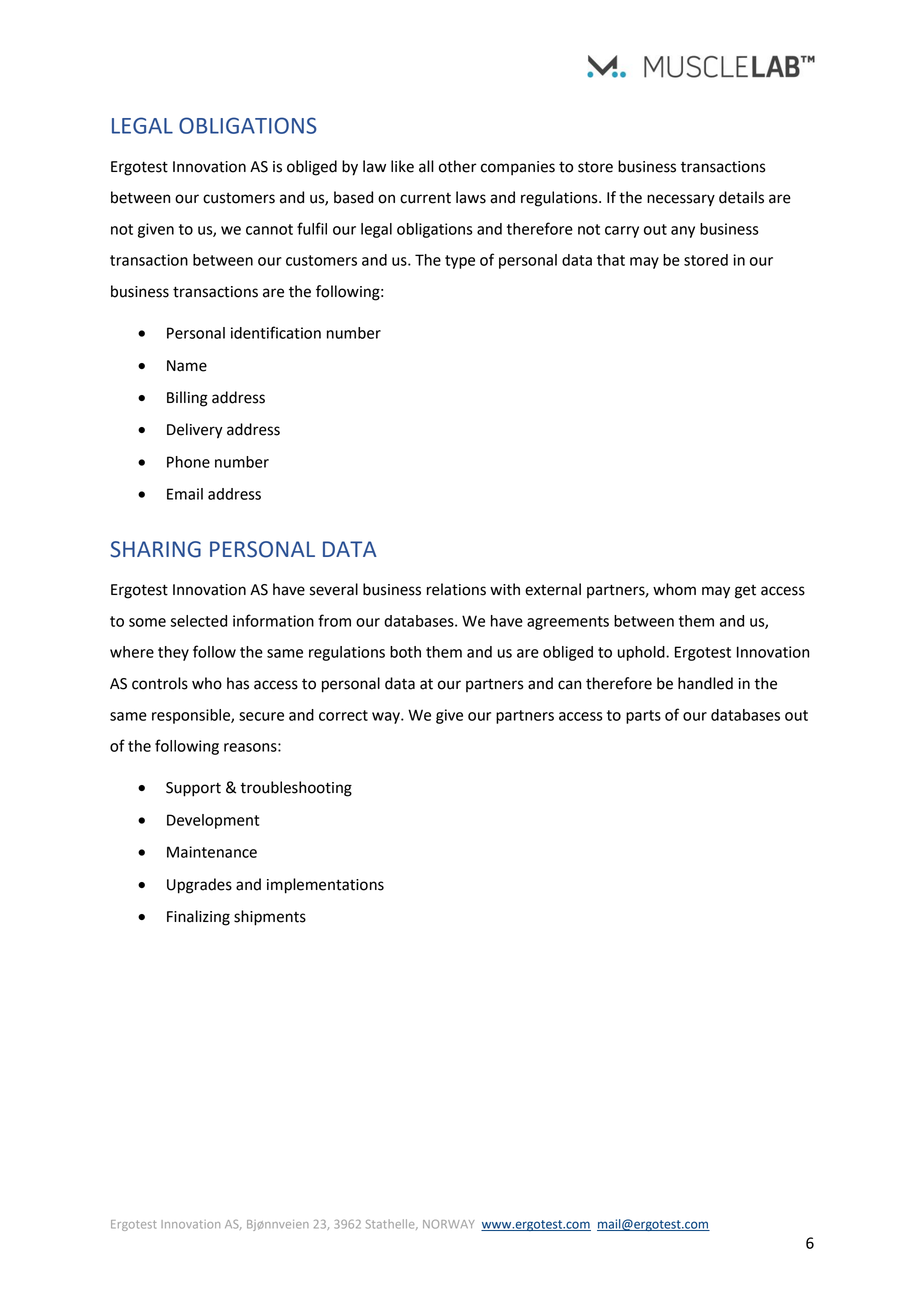 This document has height=1308, width=924. I want to click on cannot, so click(269, 229).
